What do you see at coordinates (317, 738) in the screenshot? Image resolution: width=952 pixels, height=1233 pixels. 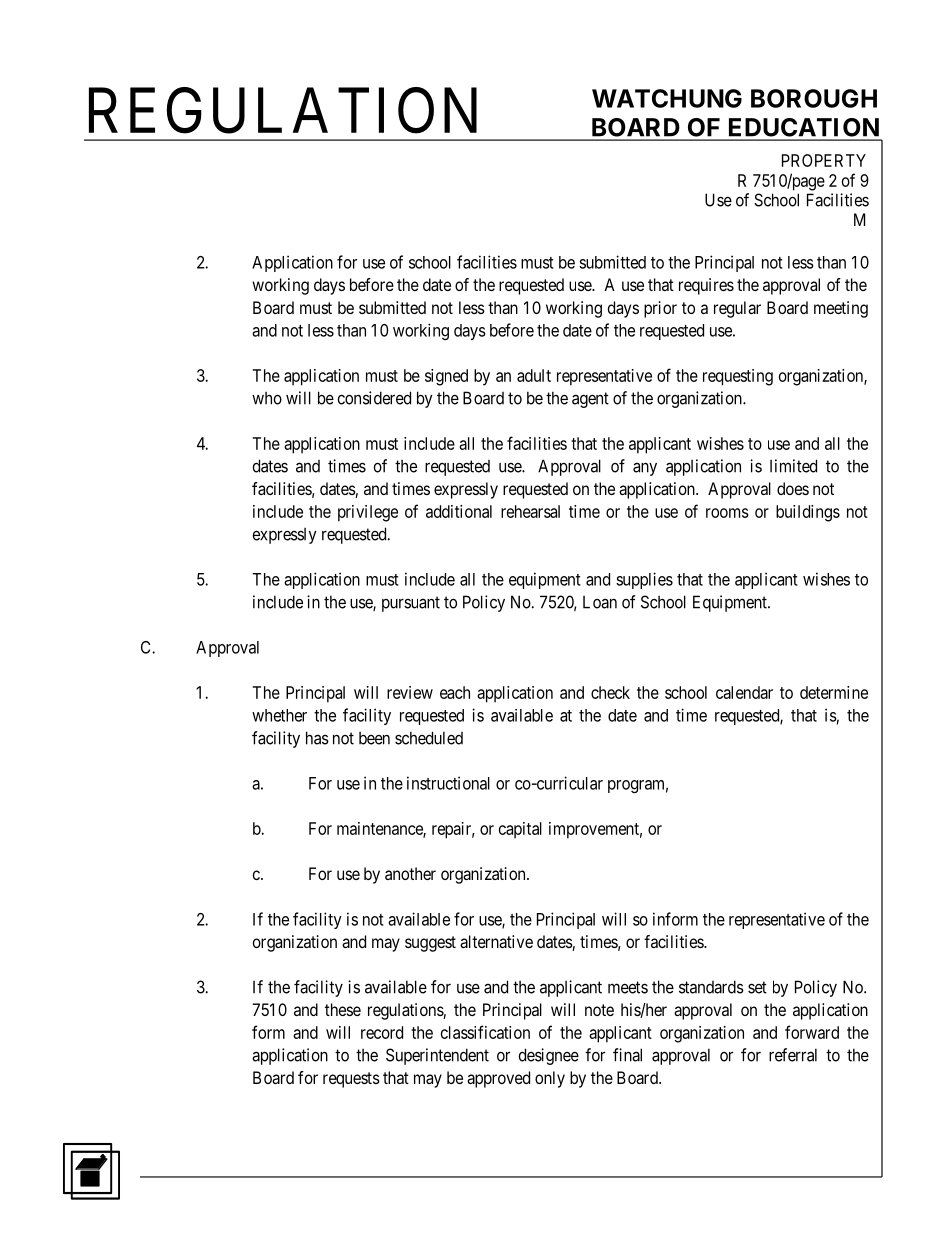 I see `has` at bounding box center [317, 738].
